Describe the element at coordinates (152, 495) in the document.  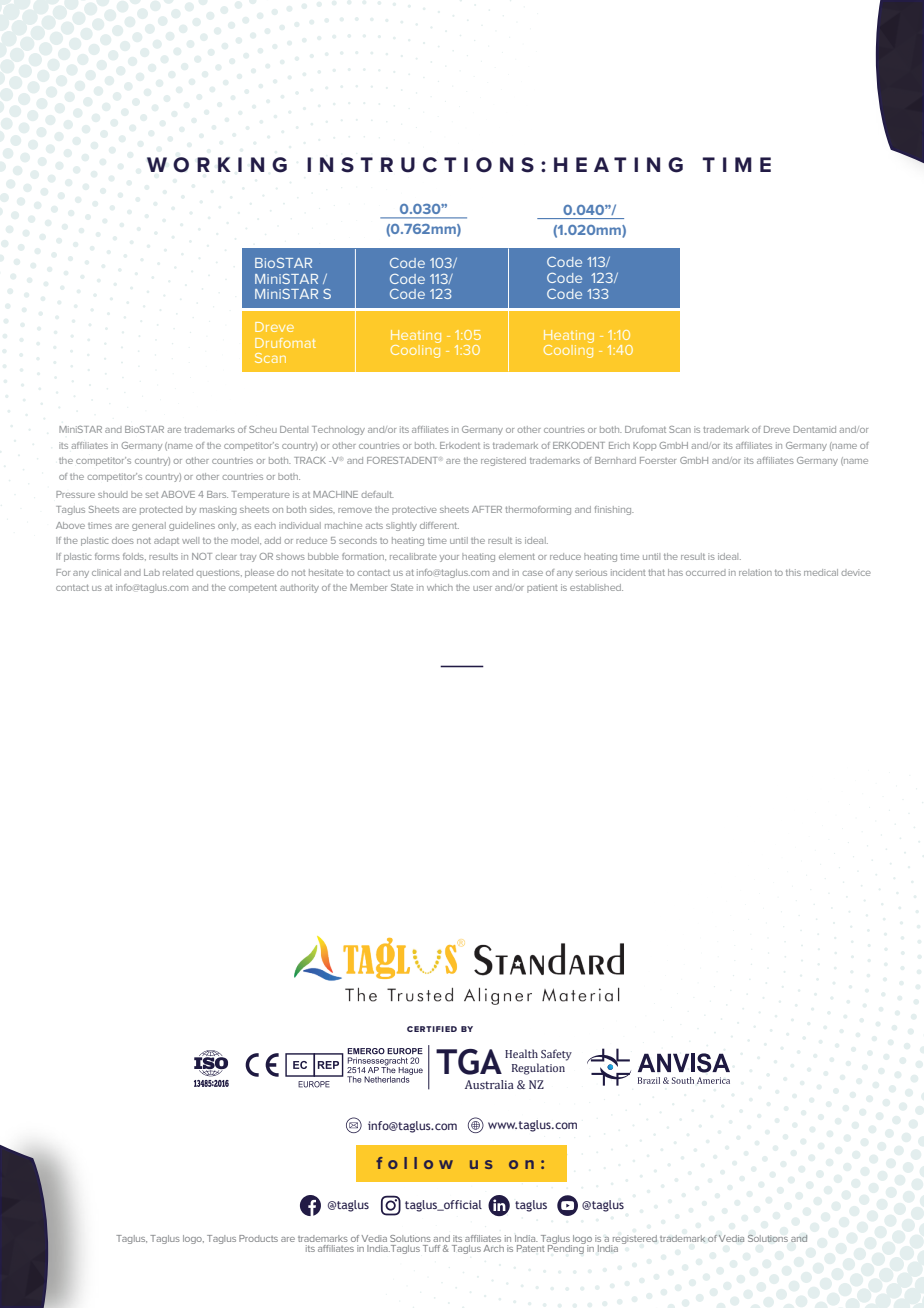
I see `set` at that location.
